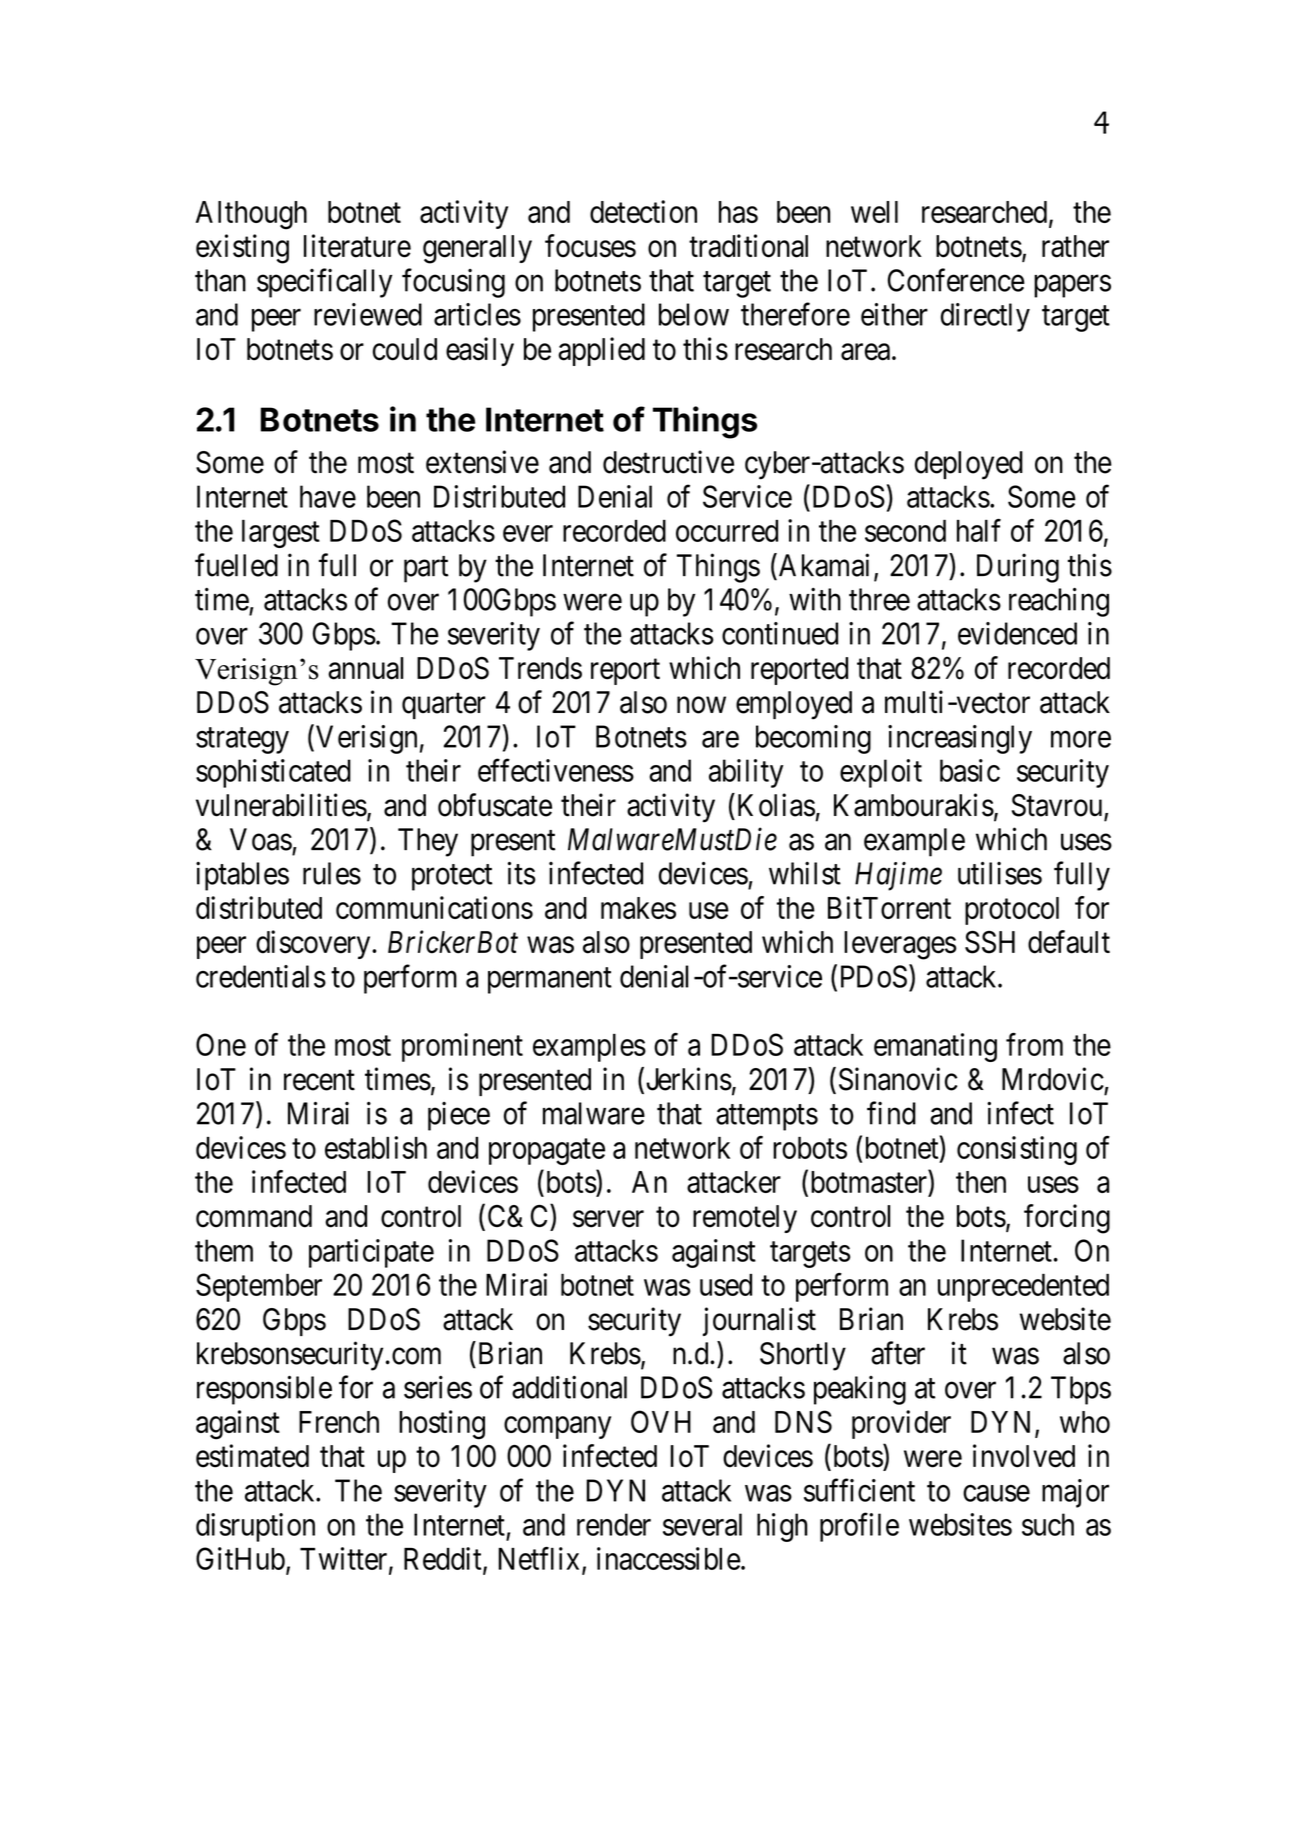 The height and width of the document is (1843, 1305). Describe the element at coordinates (956, 280) in the document. I see `Conference` at that location.
